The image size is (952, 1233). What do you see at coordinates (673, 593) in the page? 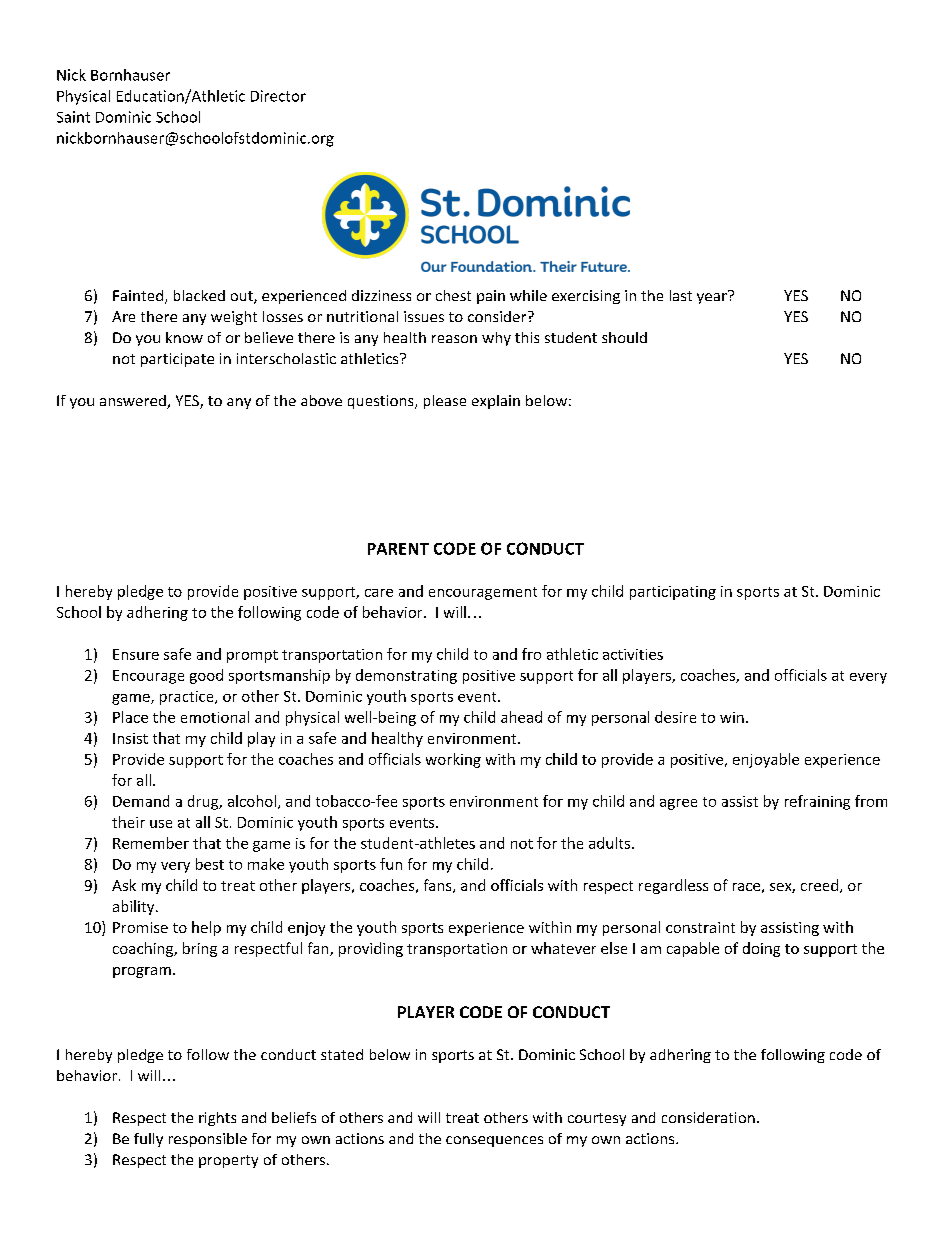
I see `participating` at bounding box center [673, 593].
